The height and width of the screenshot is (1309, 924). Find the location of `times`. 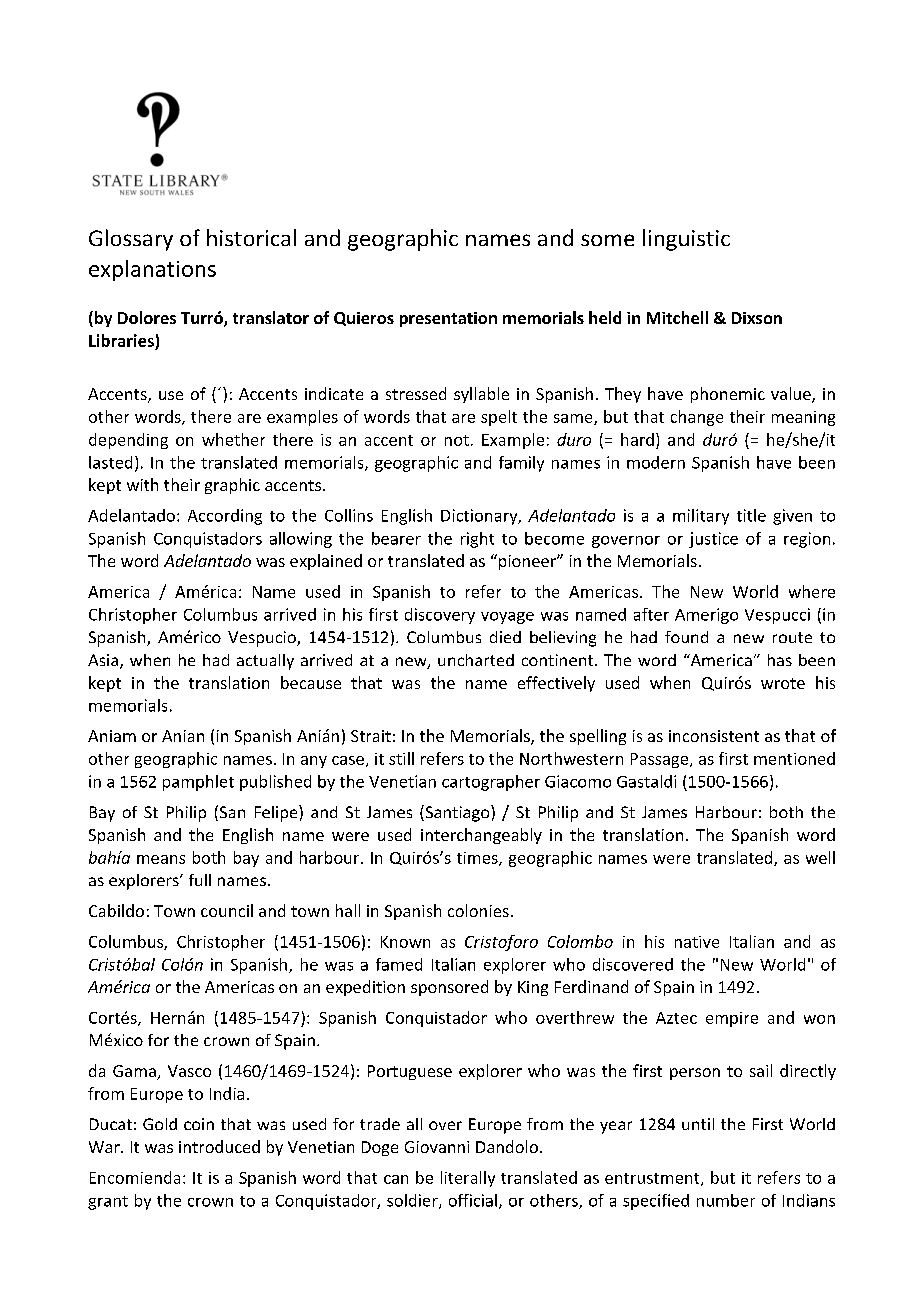

times is located at coordinates (478, 859).
